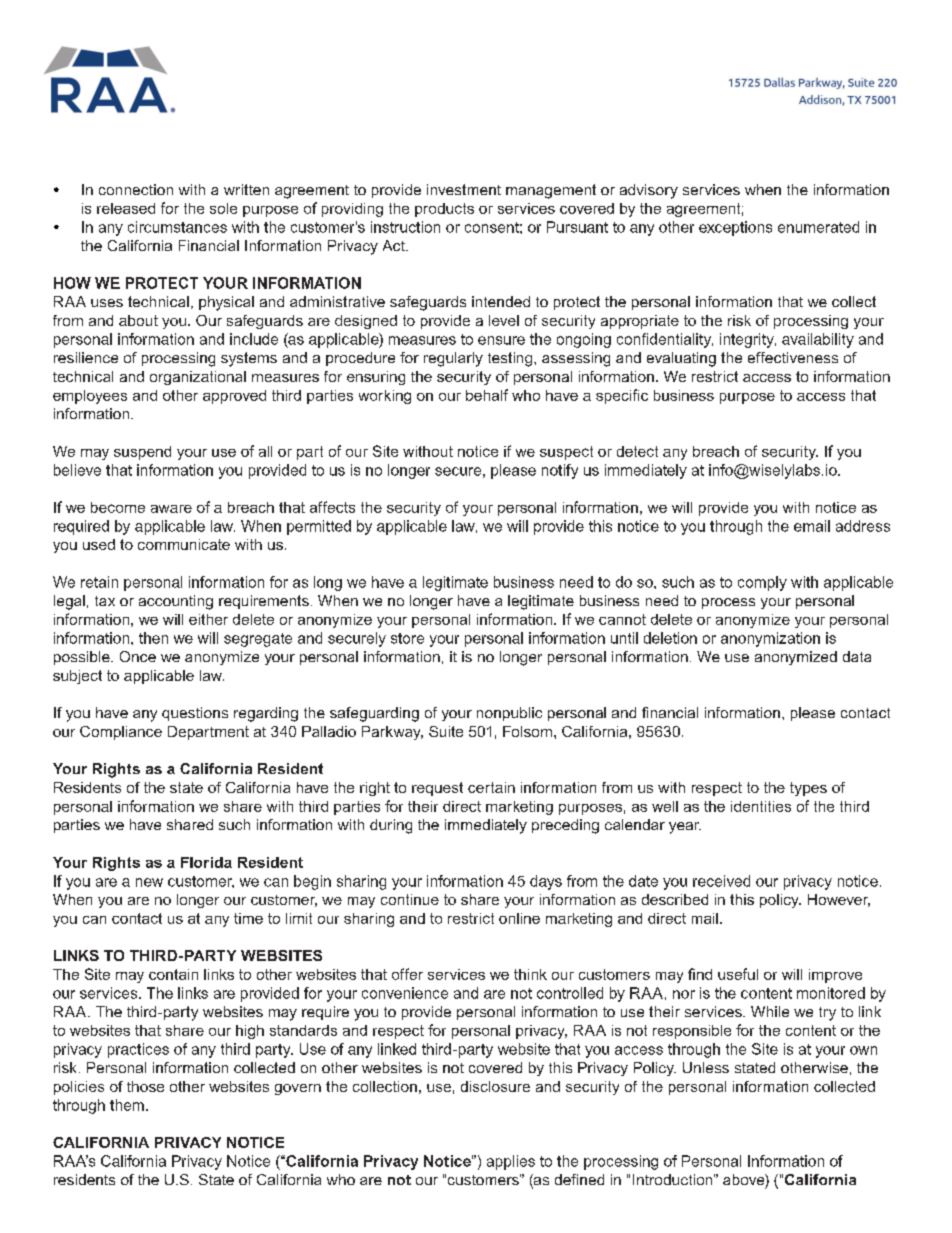  Describe the element at coordinates (444, 210) in the screenshot. I see `products` at that location.
